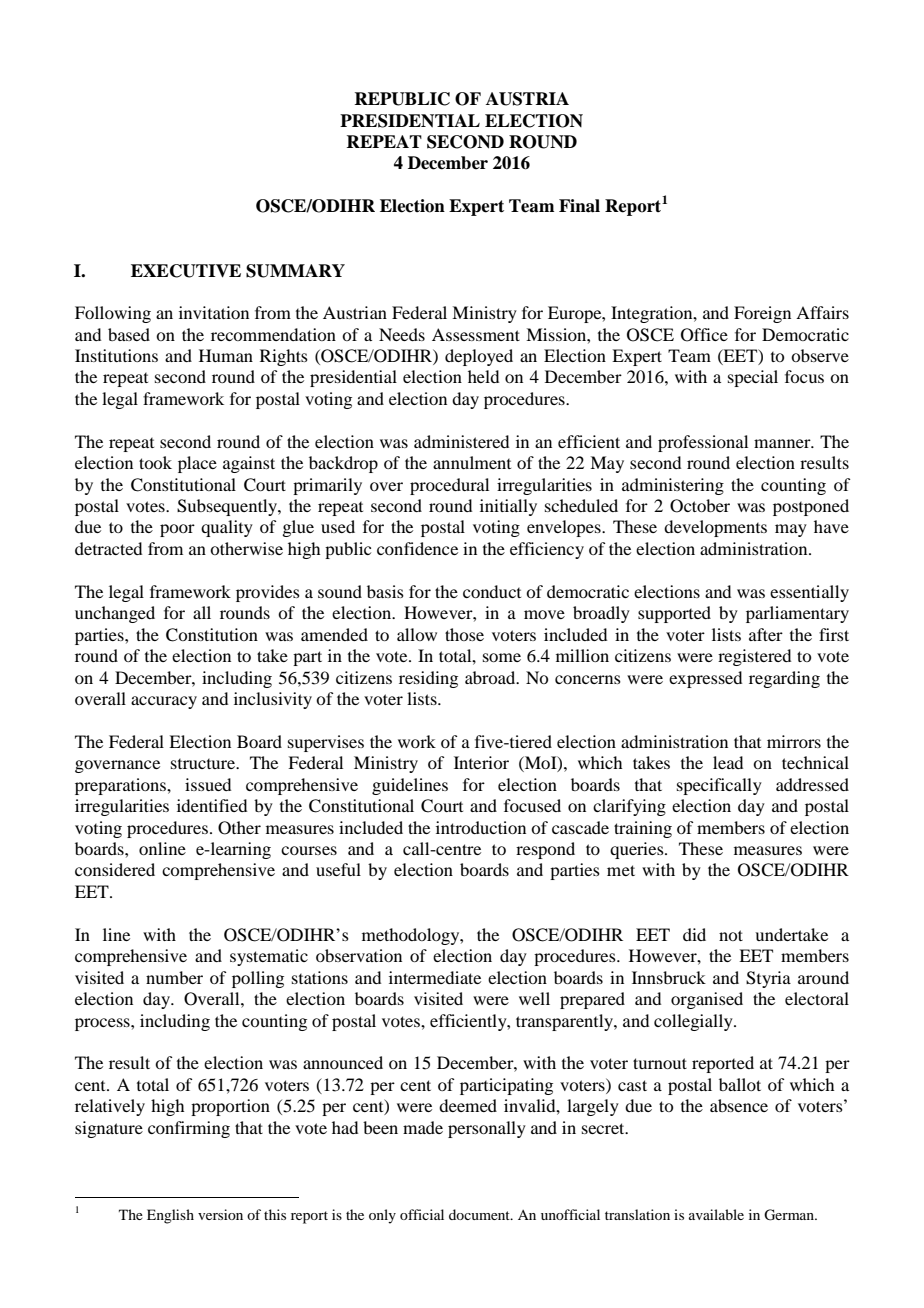 This screenshot has width=924, height=1308. What do you see at coordinates (170, 1216) in the screenshot?
I see `English` at bounding box center [170, 1216].
